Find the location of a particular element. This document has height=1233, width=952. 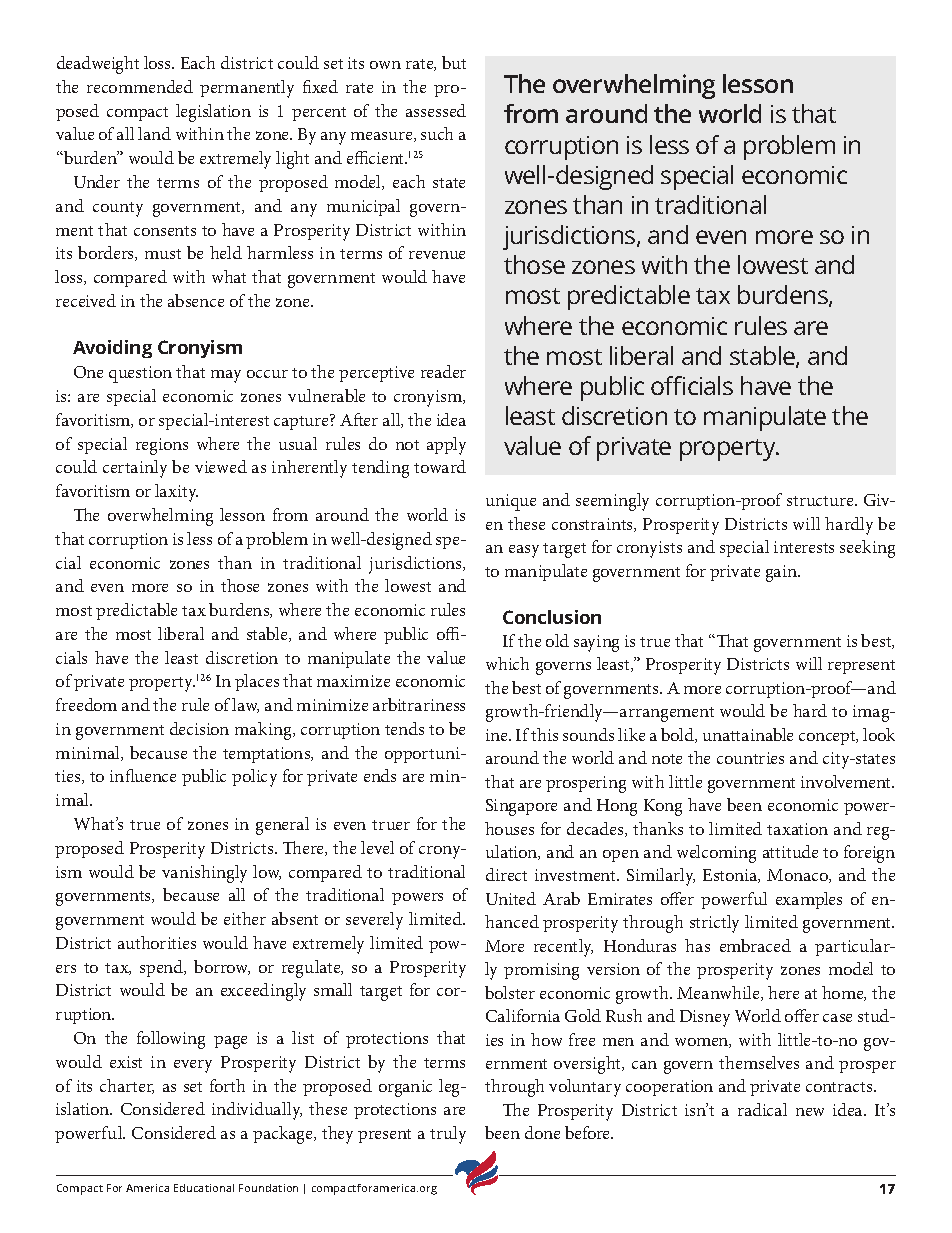

recommended is located at coordinates (140, 86).
